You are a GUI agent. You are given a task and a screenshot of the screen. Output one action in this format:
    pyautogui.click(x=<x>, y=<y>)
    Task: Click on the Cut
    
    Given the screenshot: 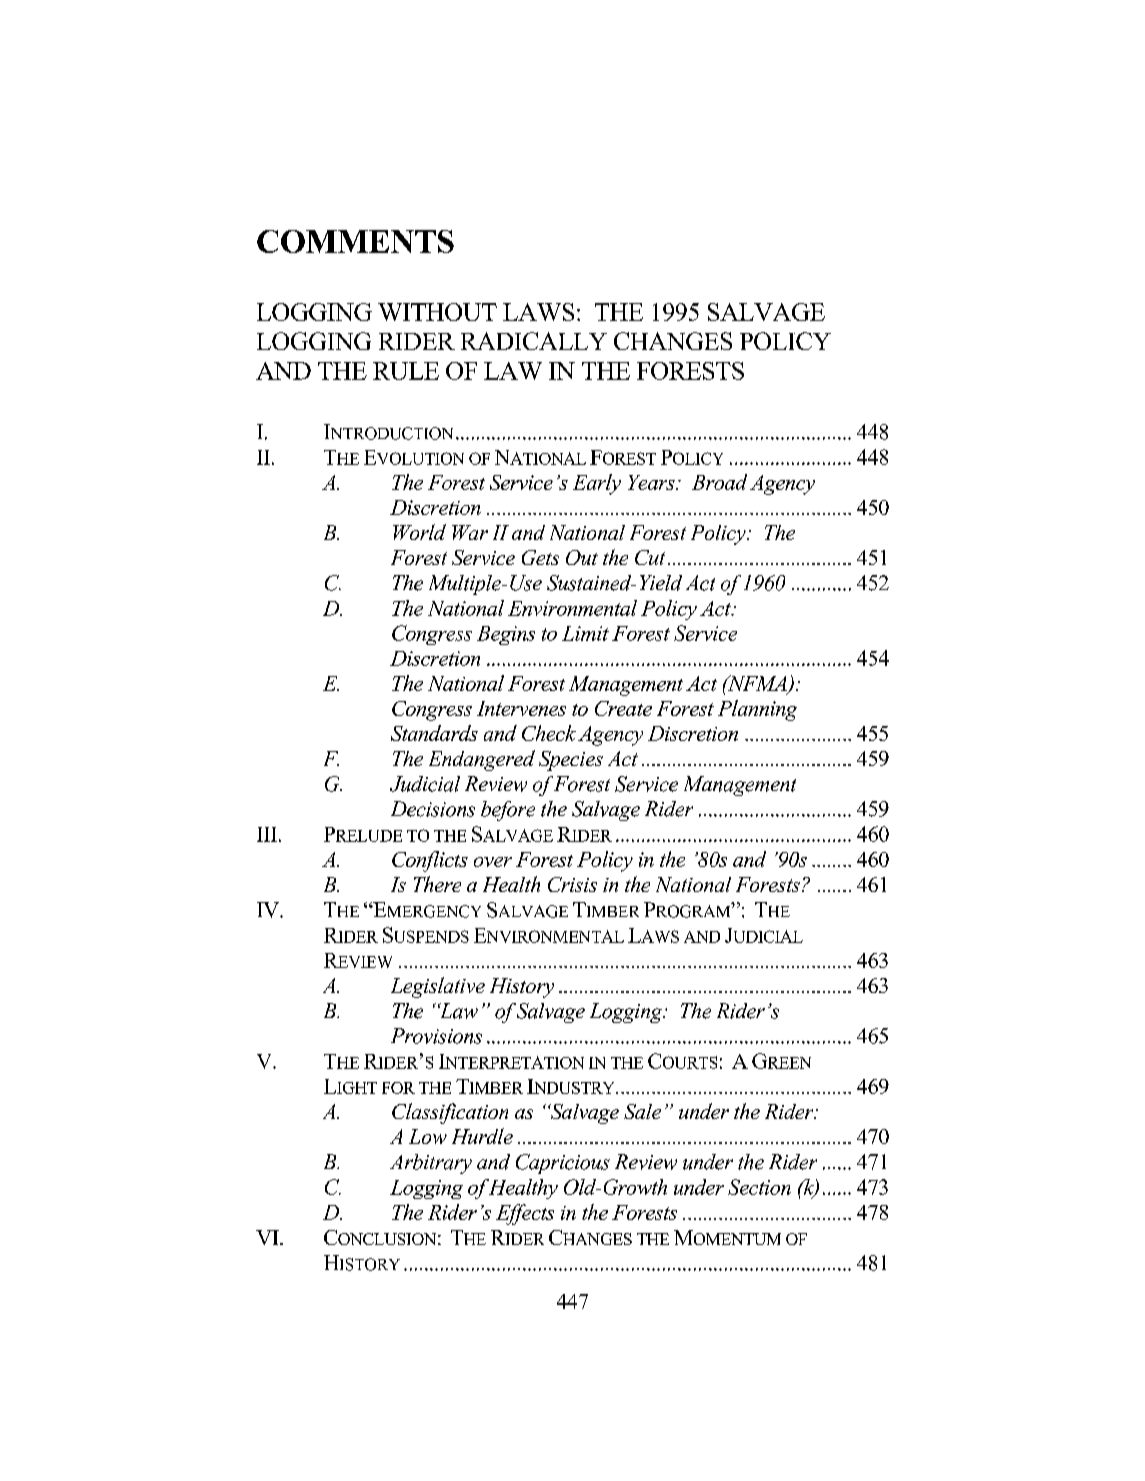 What is the action you would take?
    pyautogui.click(x=650, y=557)
